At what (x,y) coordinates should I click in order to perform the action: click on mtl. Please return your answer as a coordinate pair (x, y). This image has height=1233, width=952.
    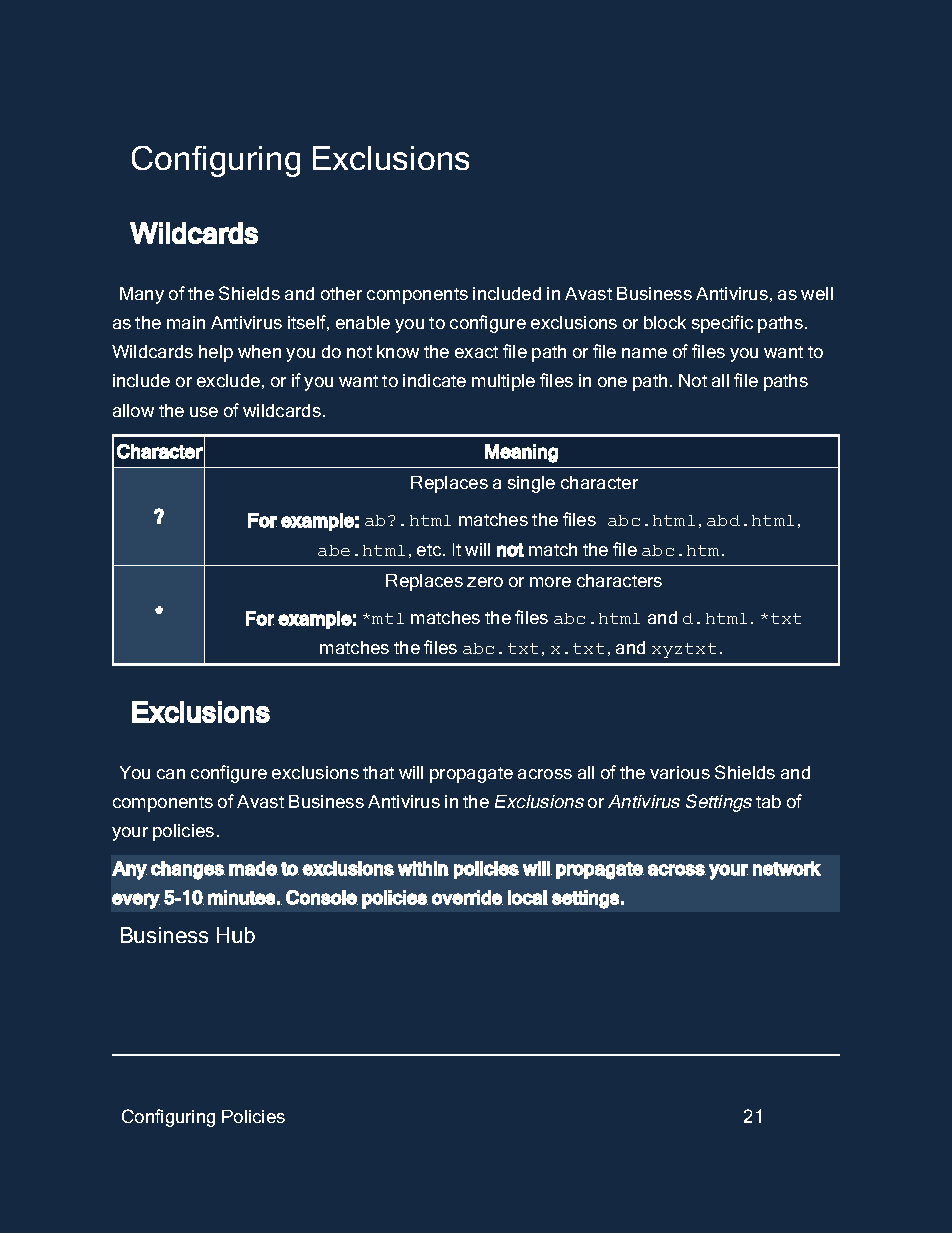
    Looking at the image, I should click on (388, 618).
